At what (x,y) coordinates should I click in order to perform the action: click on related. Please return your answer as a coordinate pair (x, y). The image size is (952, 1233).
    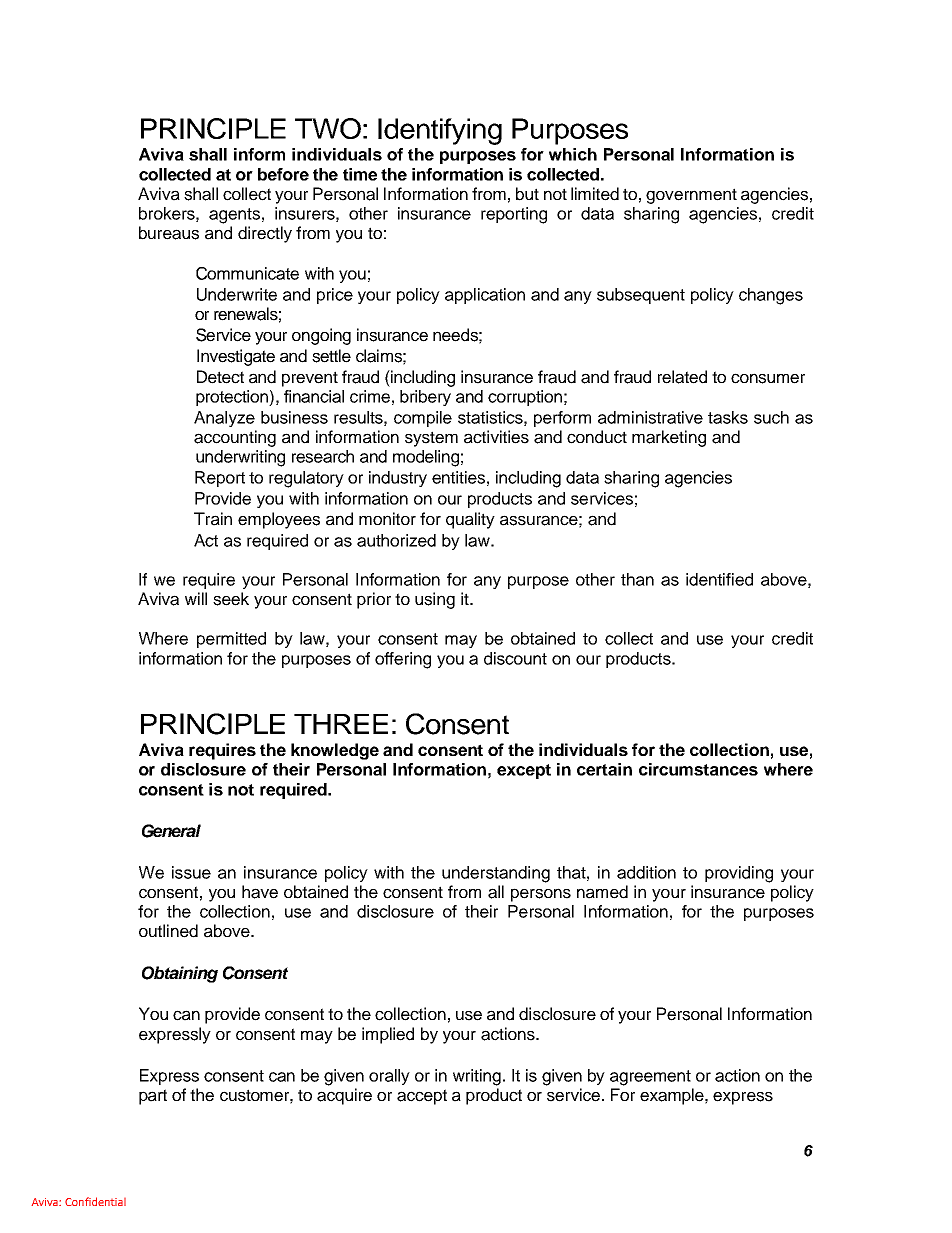
    Looking at the image, I should click on (682, 377).
